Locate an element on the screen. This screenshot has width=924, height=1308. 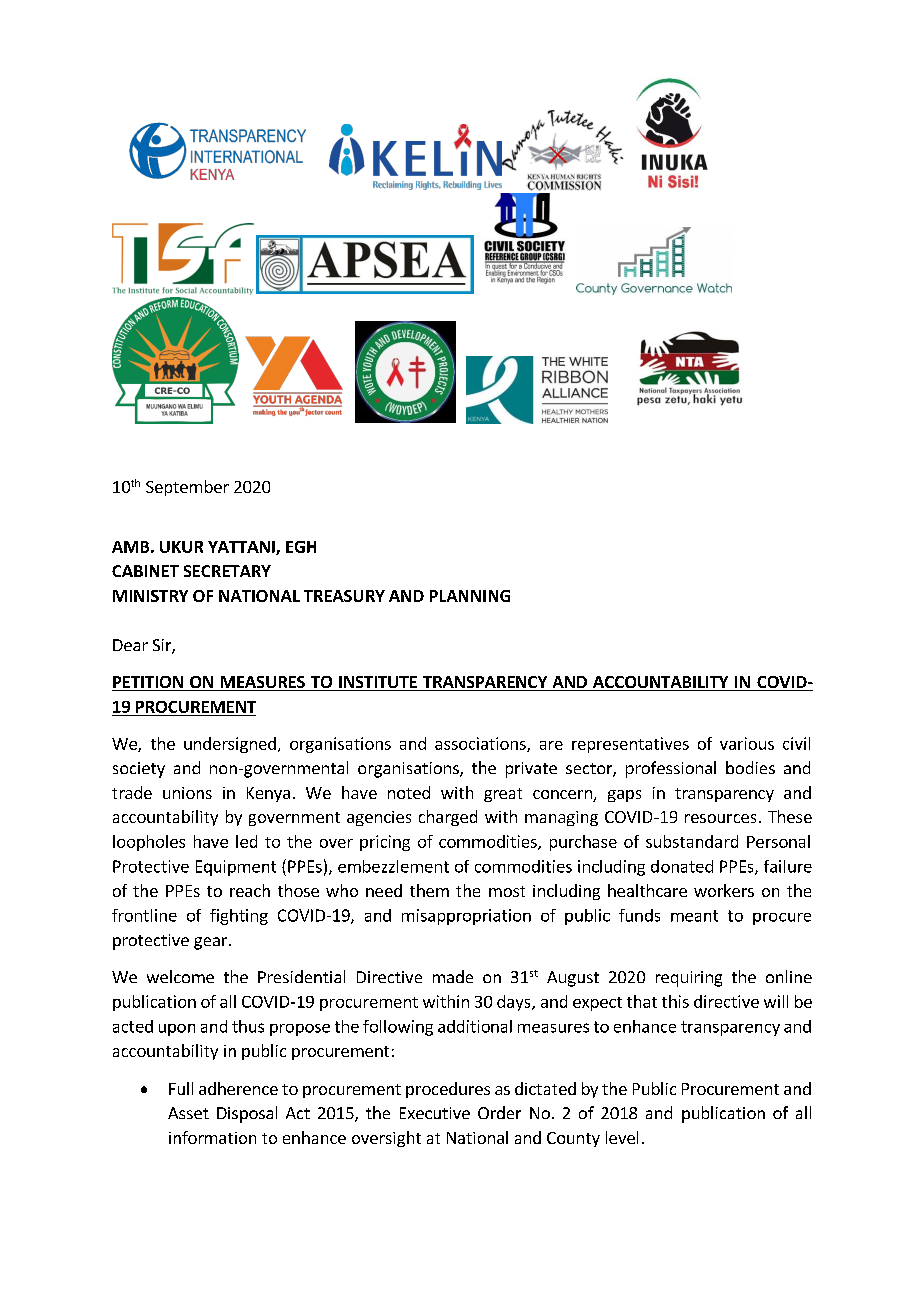
charged is located at coordinates (448, 818).
